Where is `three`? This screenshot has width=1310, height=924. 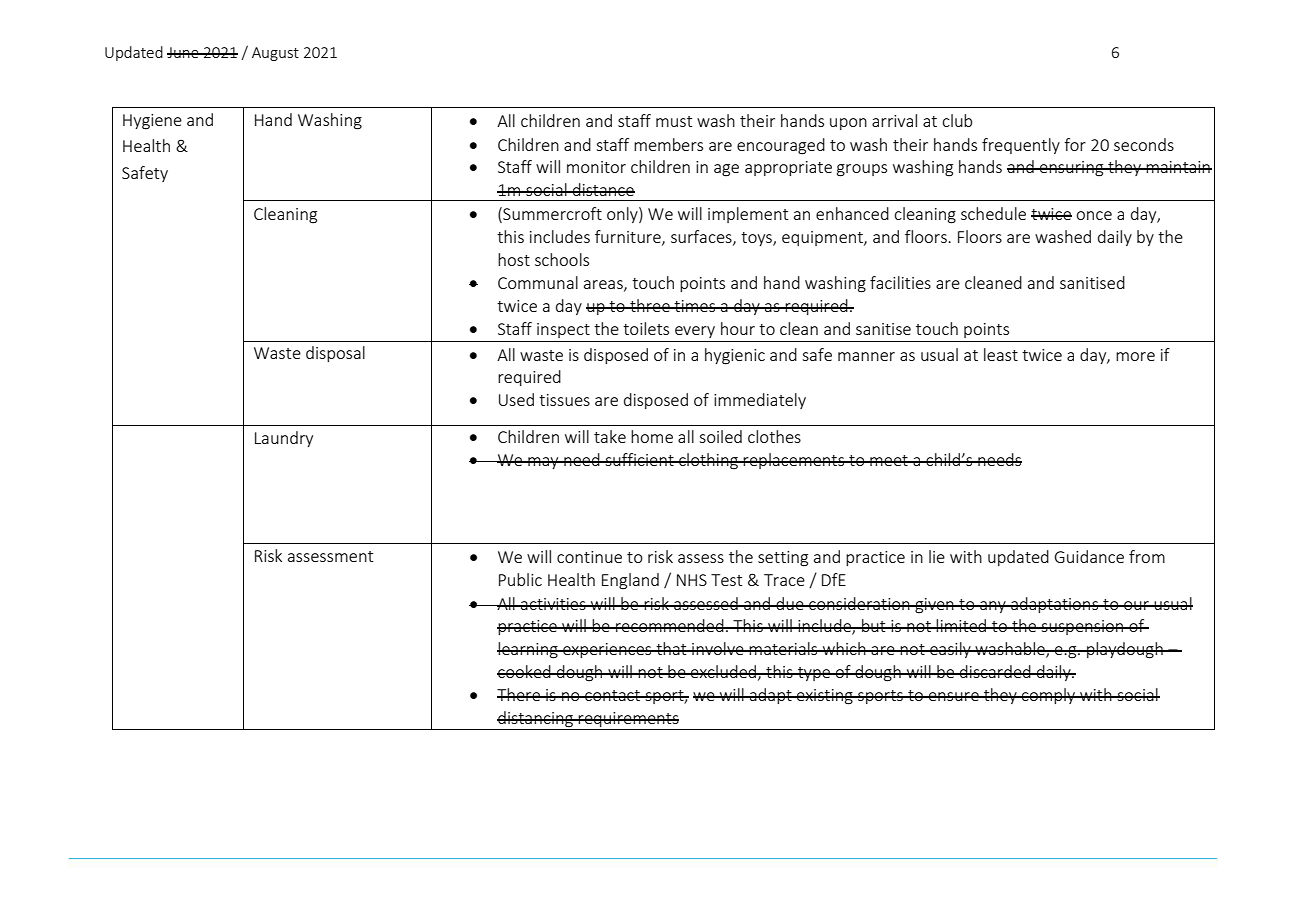
three is located at coordinates (650, 305).
